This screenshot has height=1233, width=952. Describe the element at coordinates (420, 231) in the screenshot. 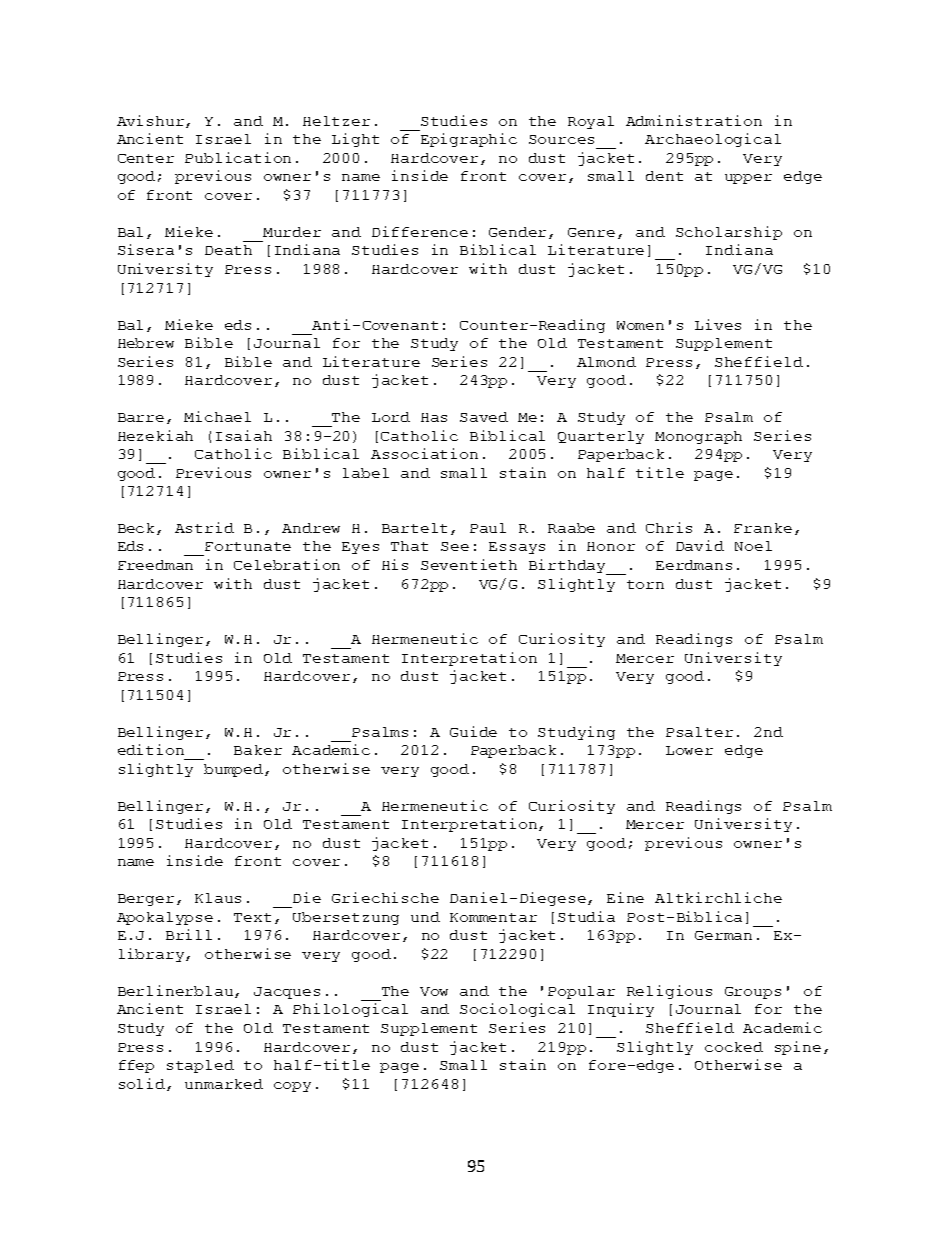

I see `Difference` at that location.
